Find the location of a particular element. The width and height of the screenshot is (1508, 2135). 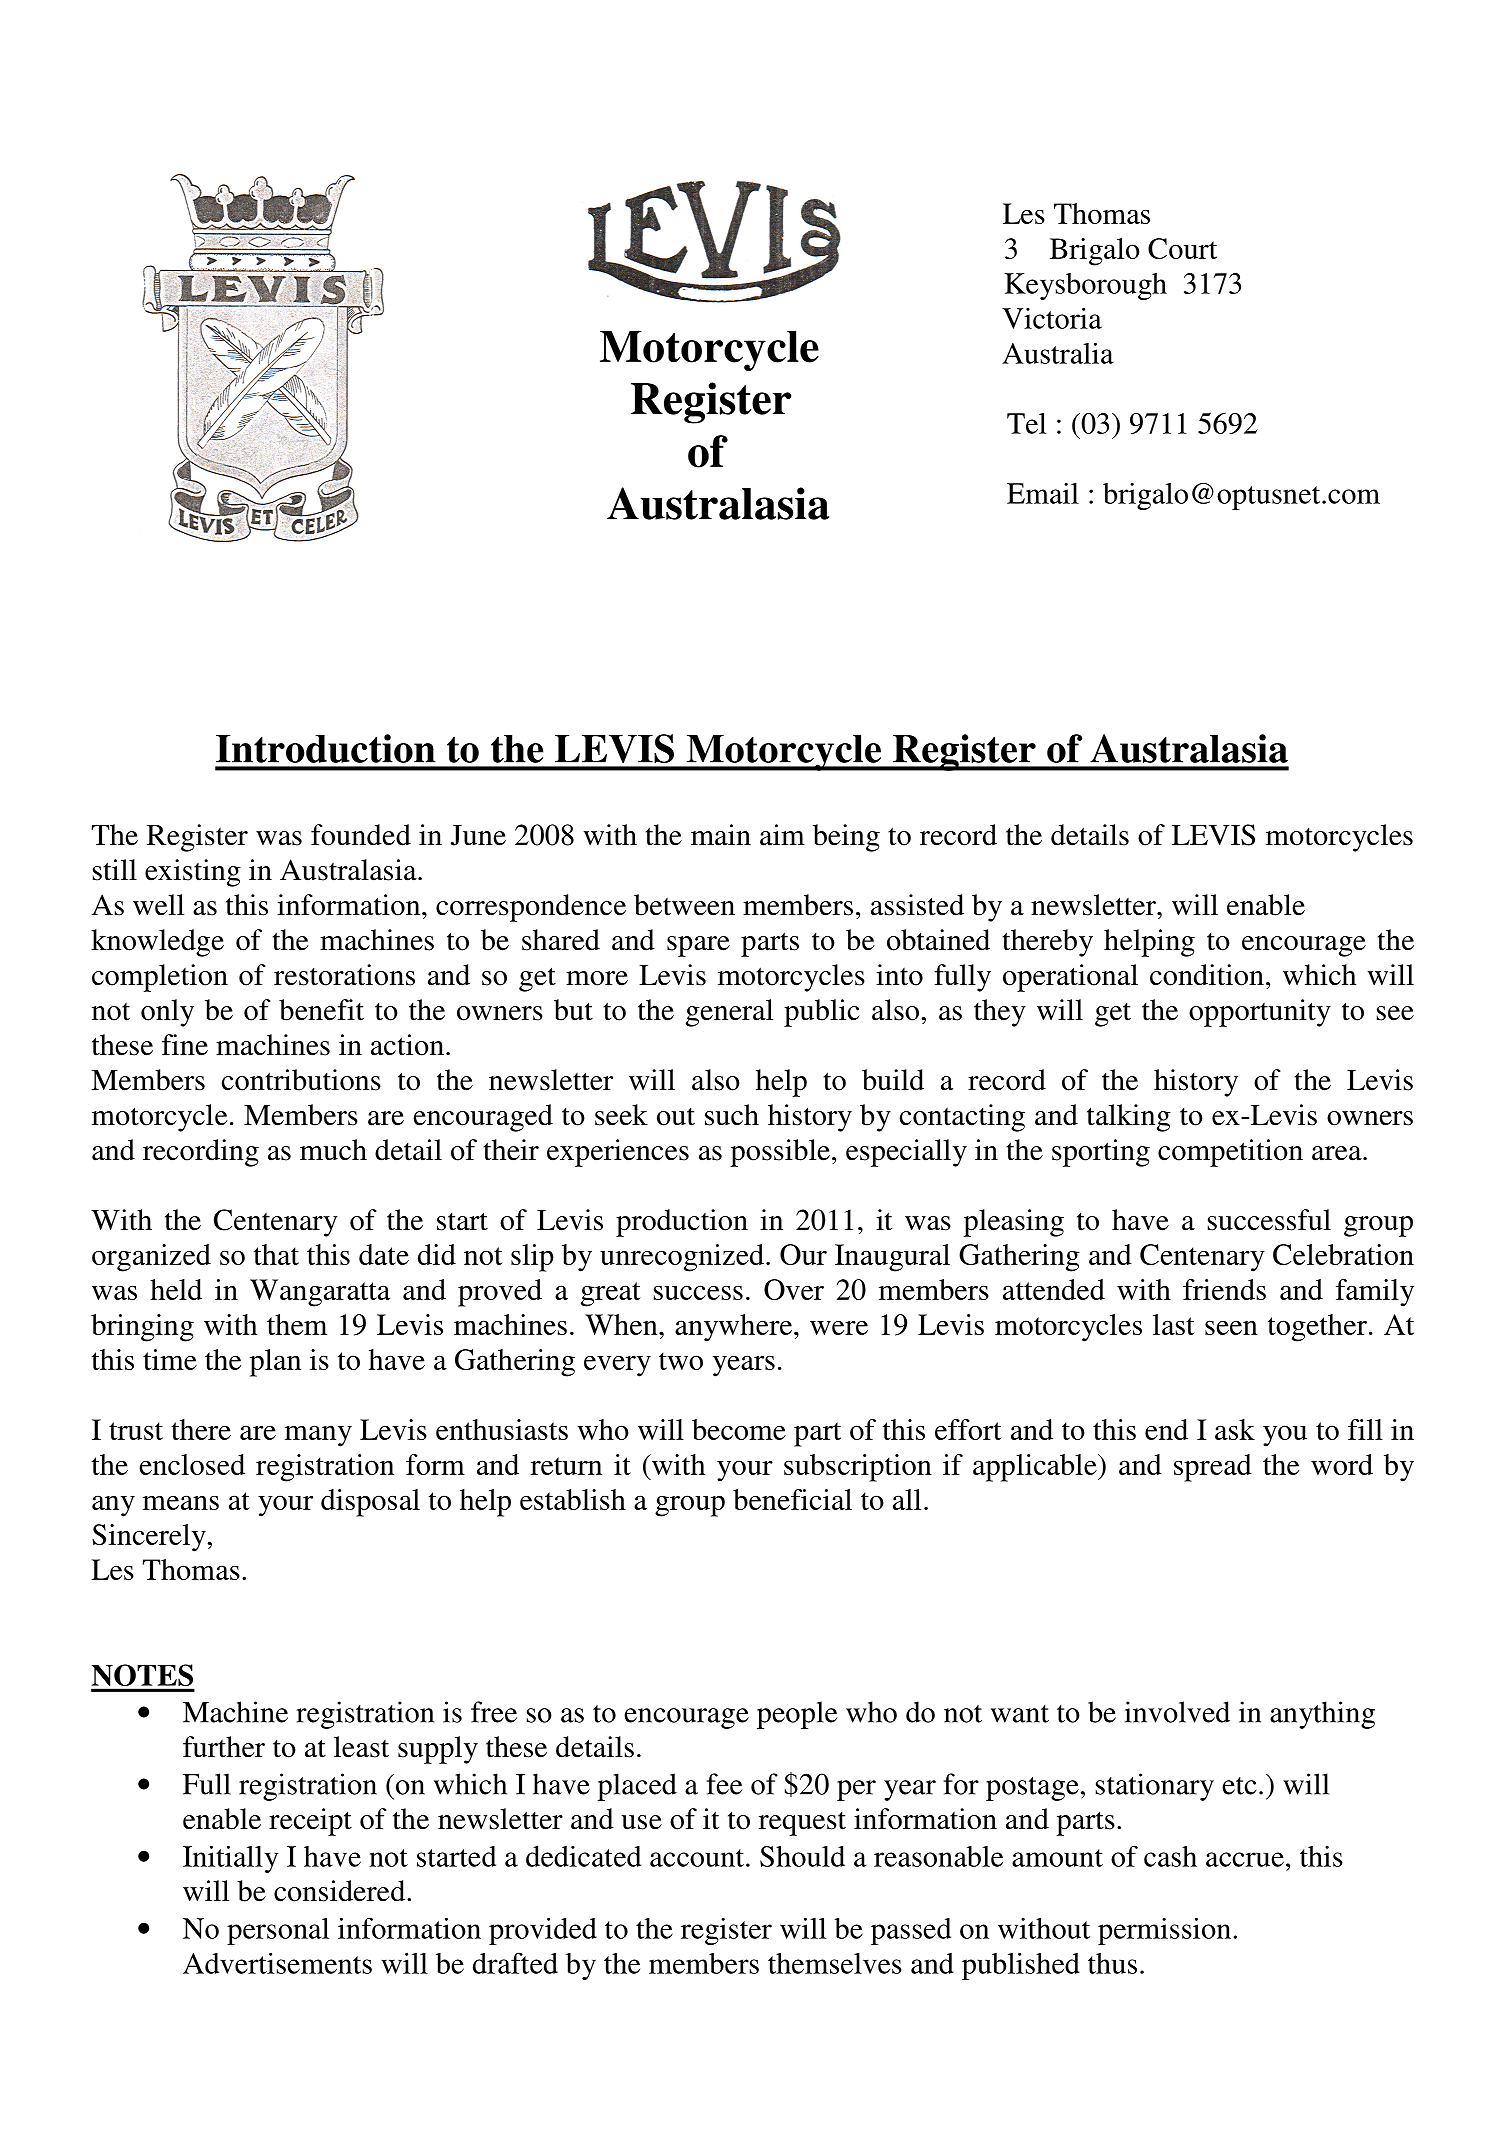

account is located at coordinates (697, 1858).
